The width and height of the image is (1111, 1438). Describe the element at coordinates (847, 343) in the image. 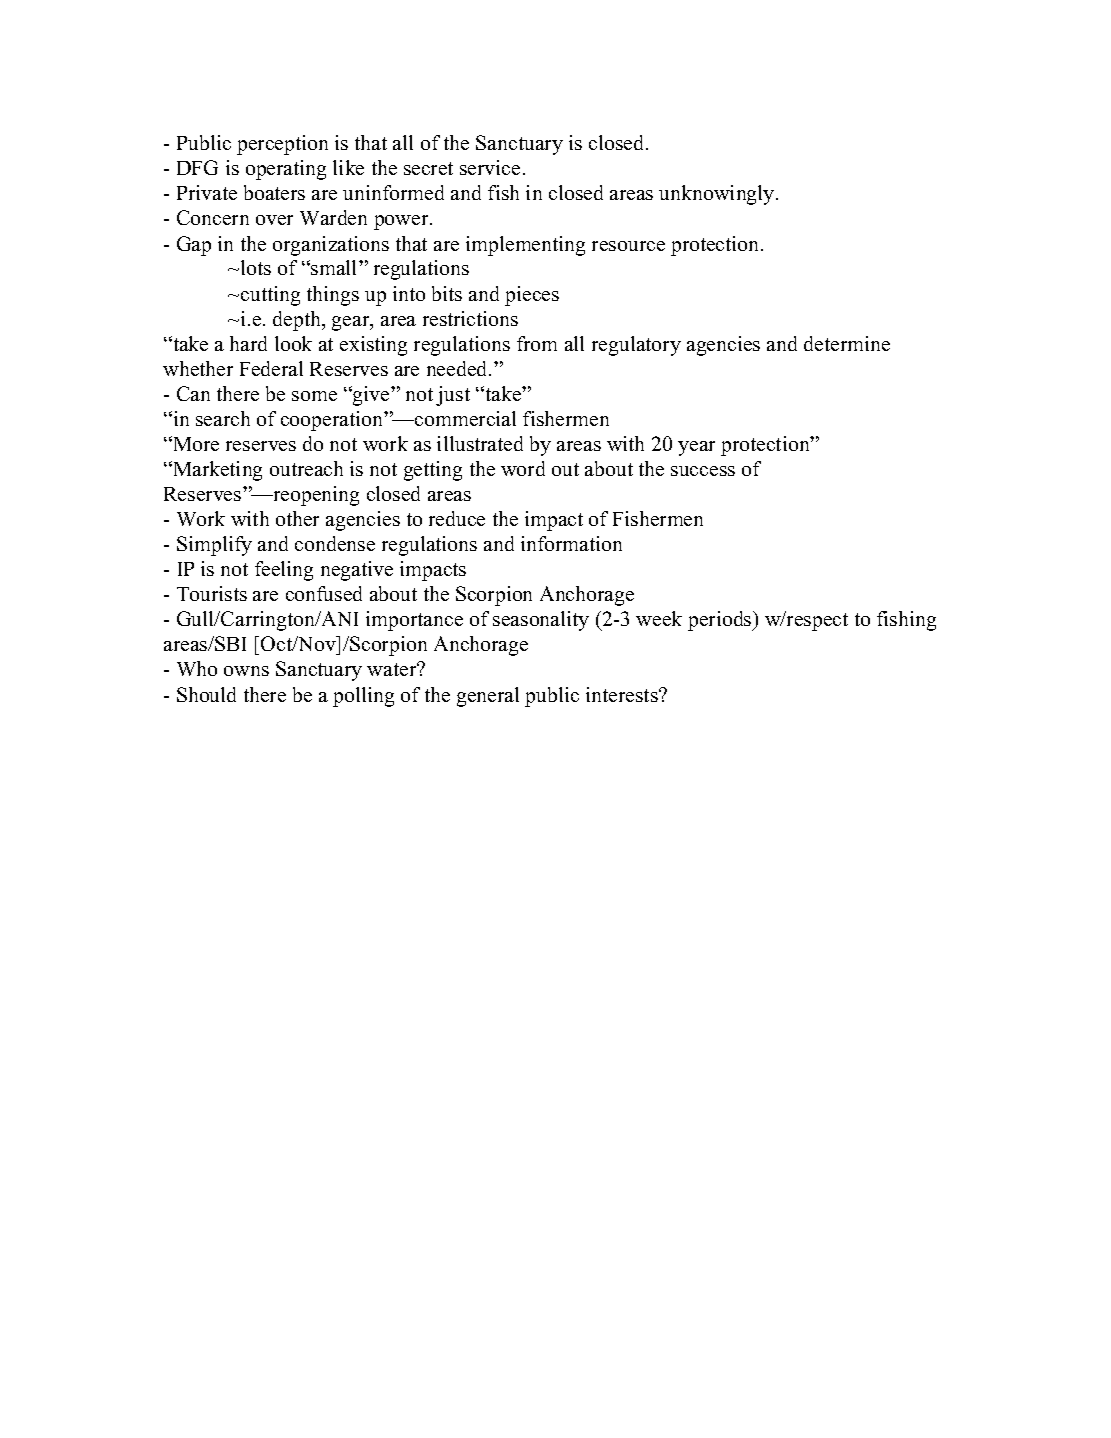

I see `determine` at that location.
